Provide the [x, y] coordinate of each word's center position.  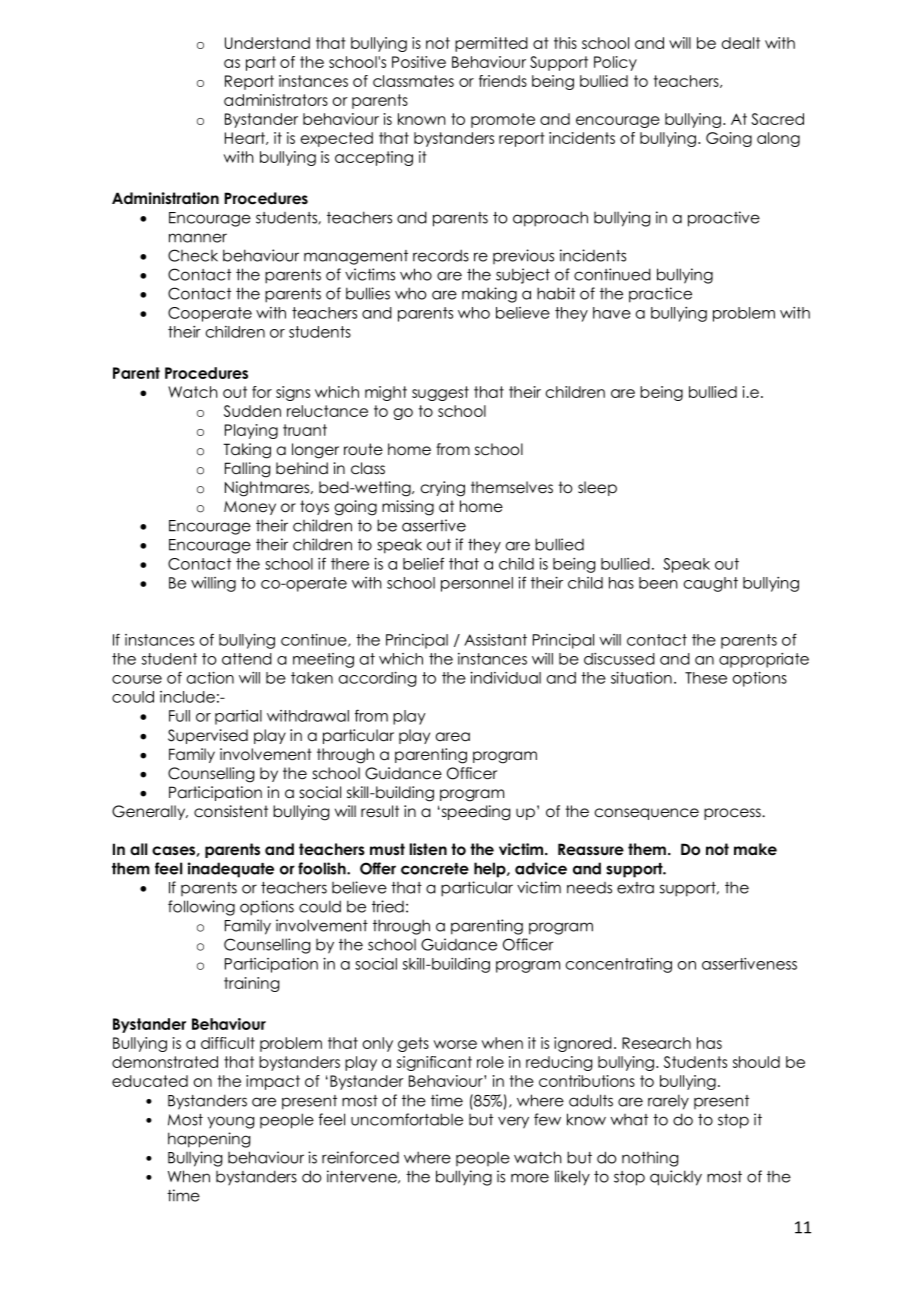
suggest [440, 393]
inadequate [231, 870]
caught [711, 584]
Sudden [252, 411]
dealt [741, 43]
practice [660, 295]
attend [247, 659]
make [755, 849]
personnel [477, 584]
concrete [435, 869]
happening [209, 1140]
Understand [267, 43]
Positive [419, 62]
